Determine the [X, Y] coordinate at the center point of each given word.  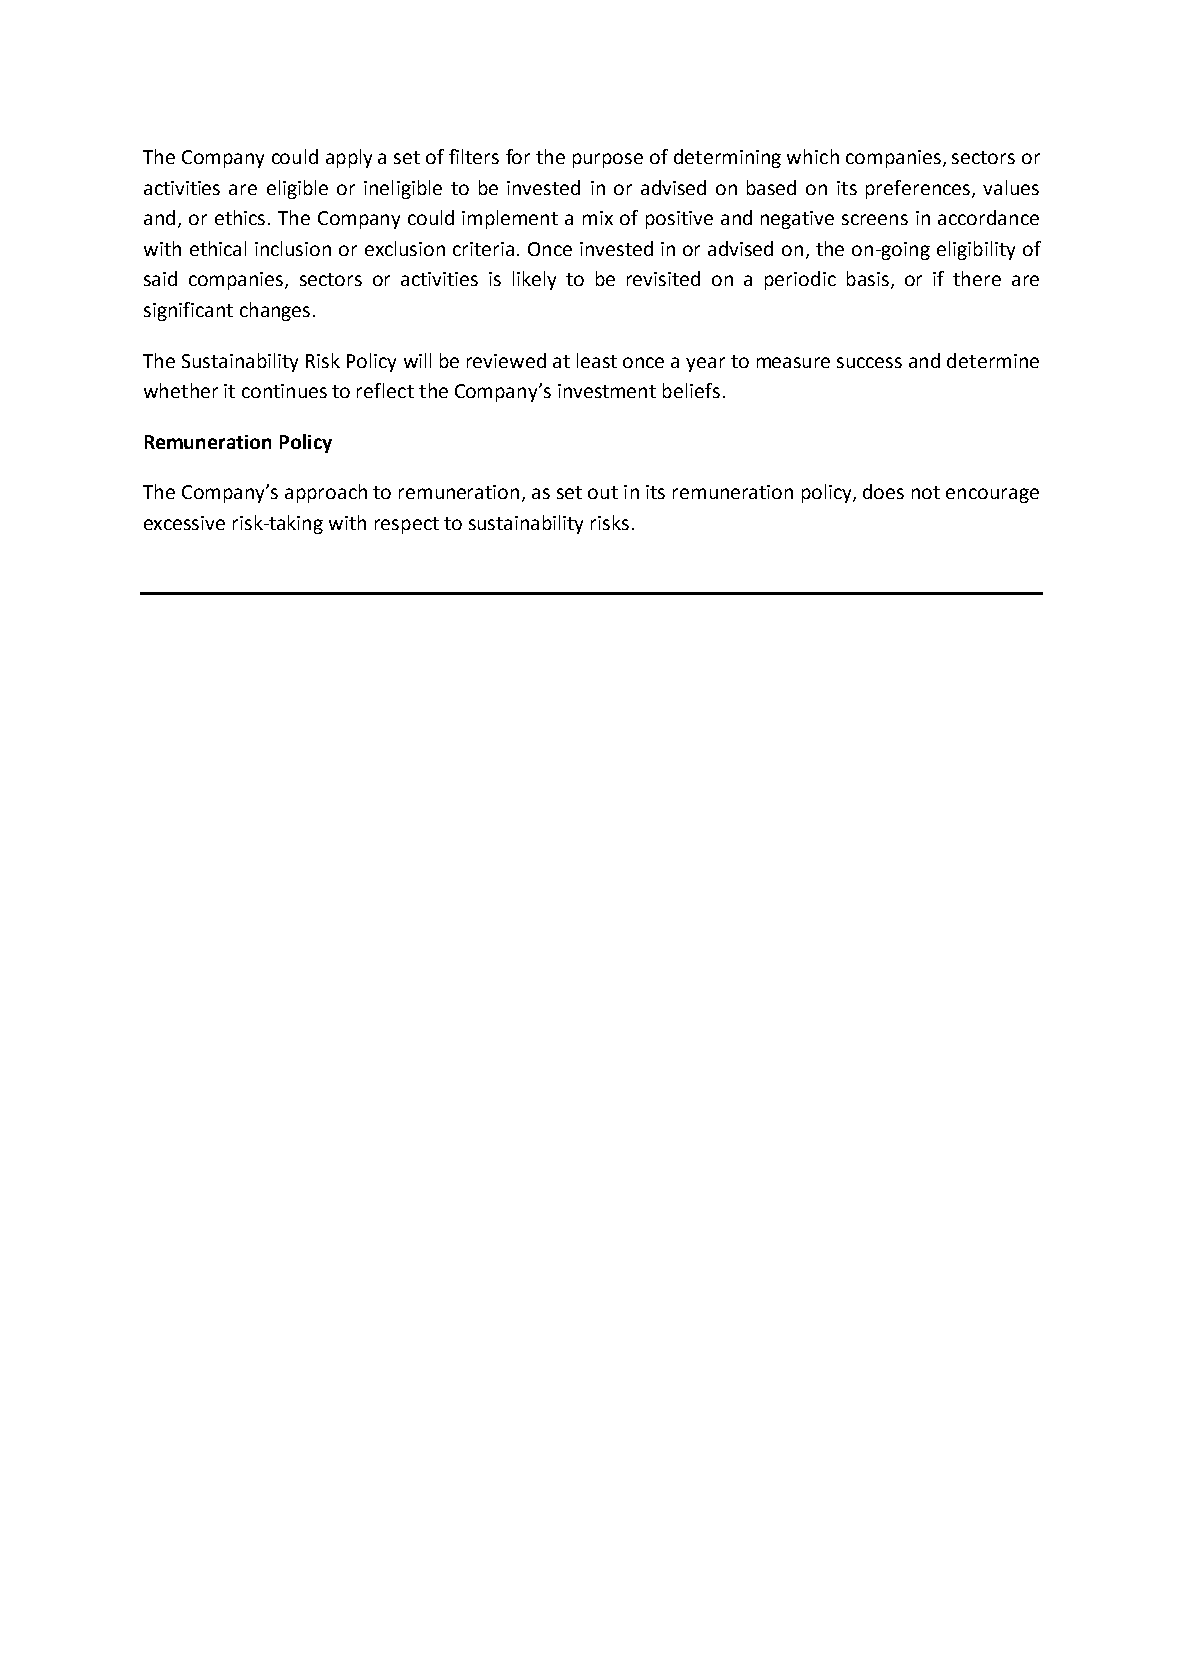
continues [284, 391]
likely [534, 280]
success [869, 362]
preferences [918, 189]
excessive [184, 523]
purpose [608, 160]
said [160, 278]
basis [868, 278]
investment [607, 391]
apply [349, 158]
